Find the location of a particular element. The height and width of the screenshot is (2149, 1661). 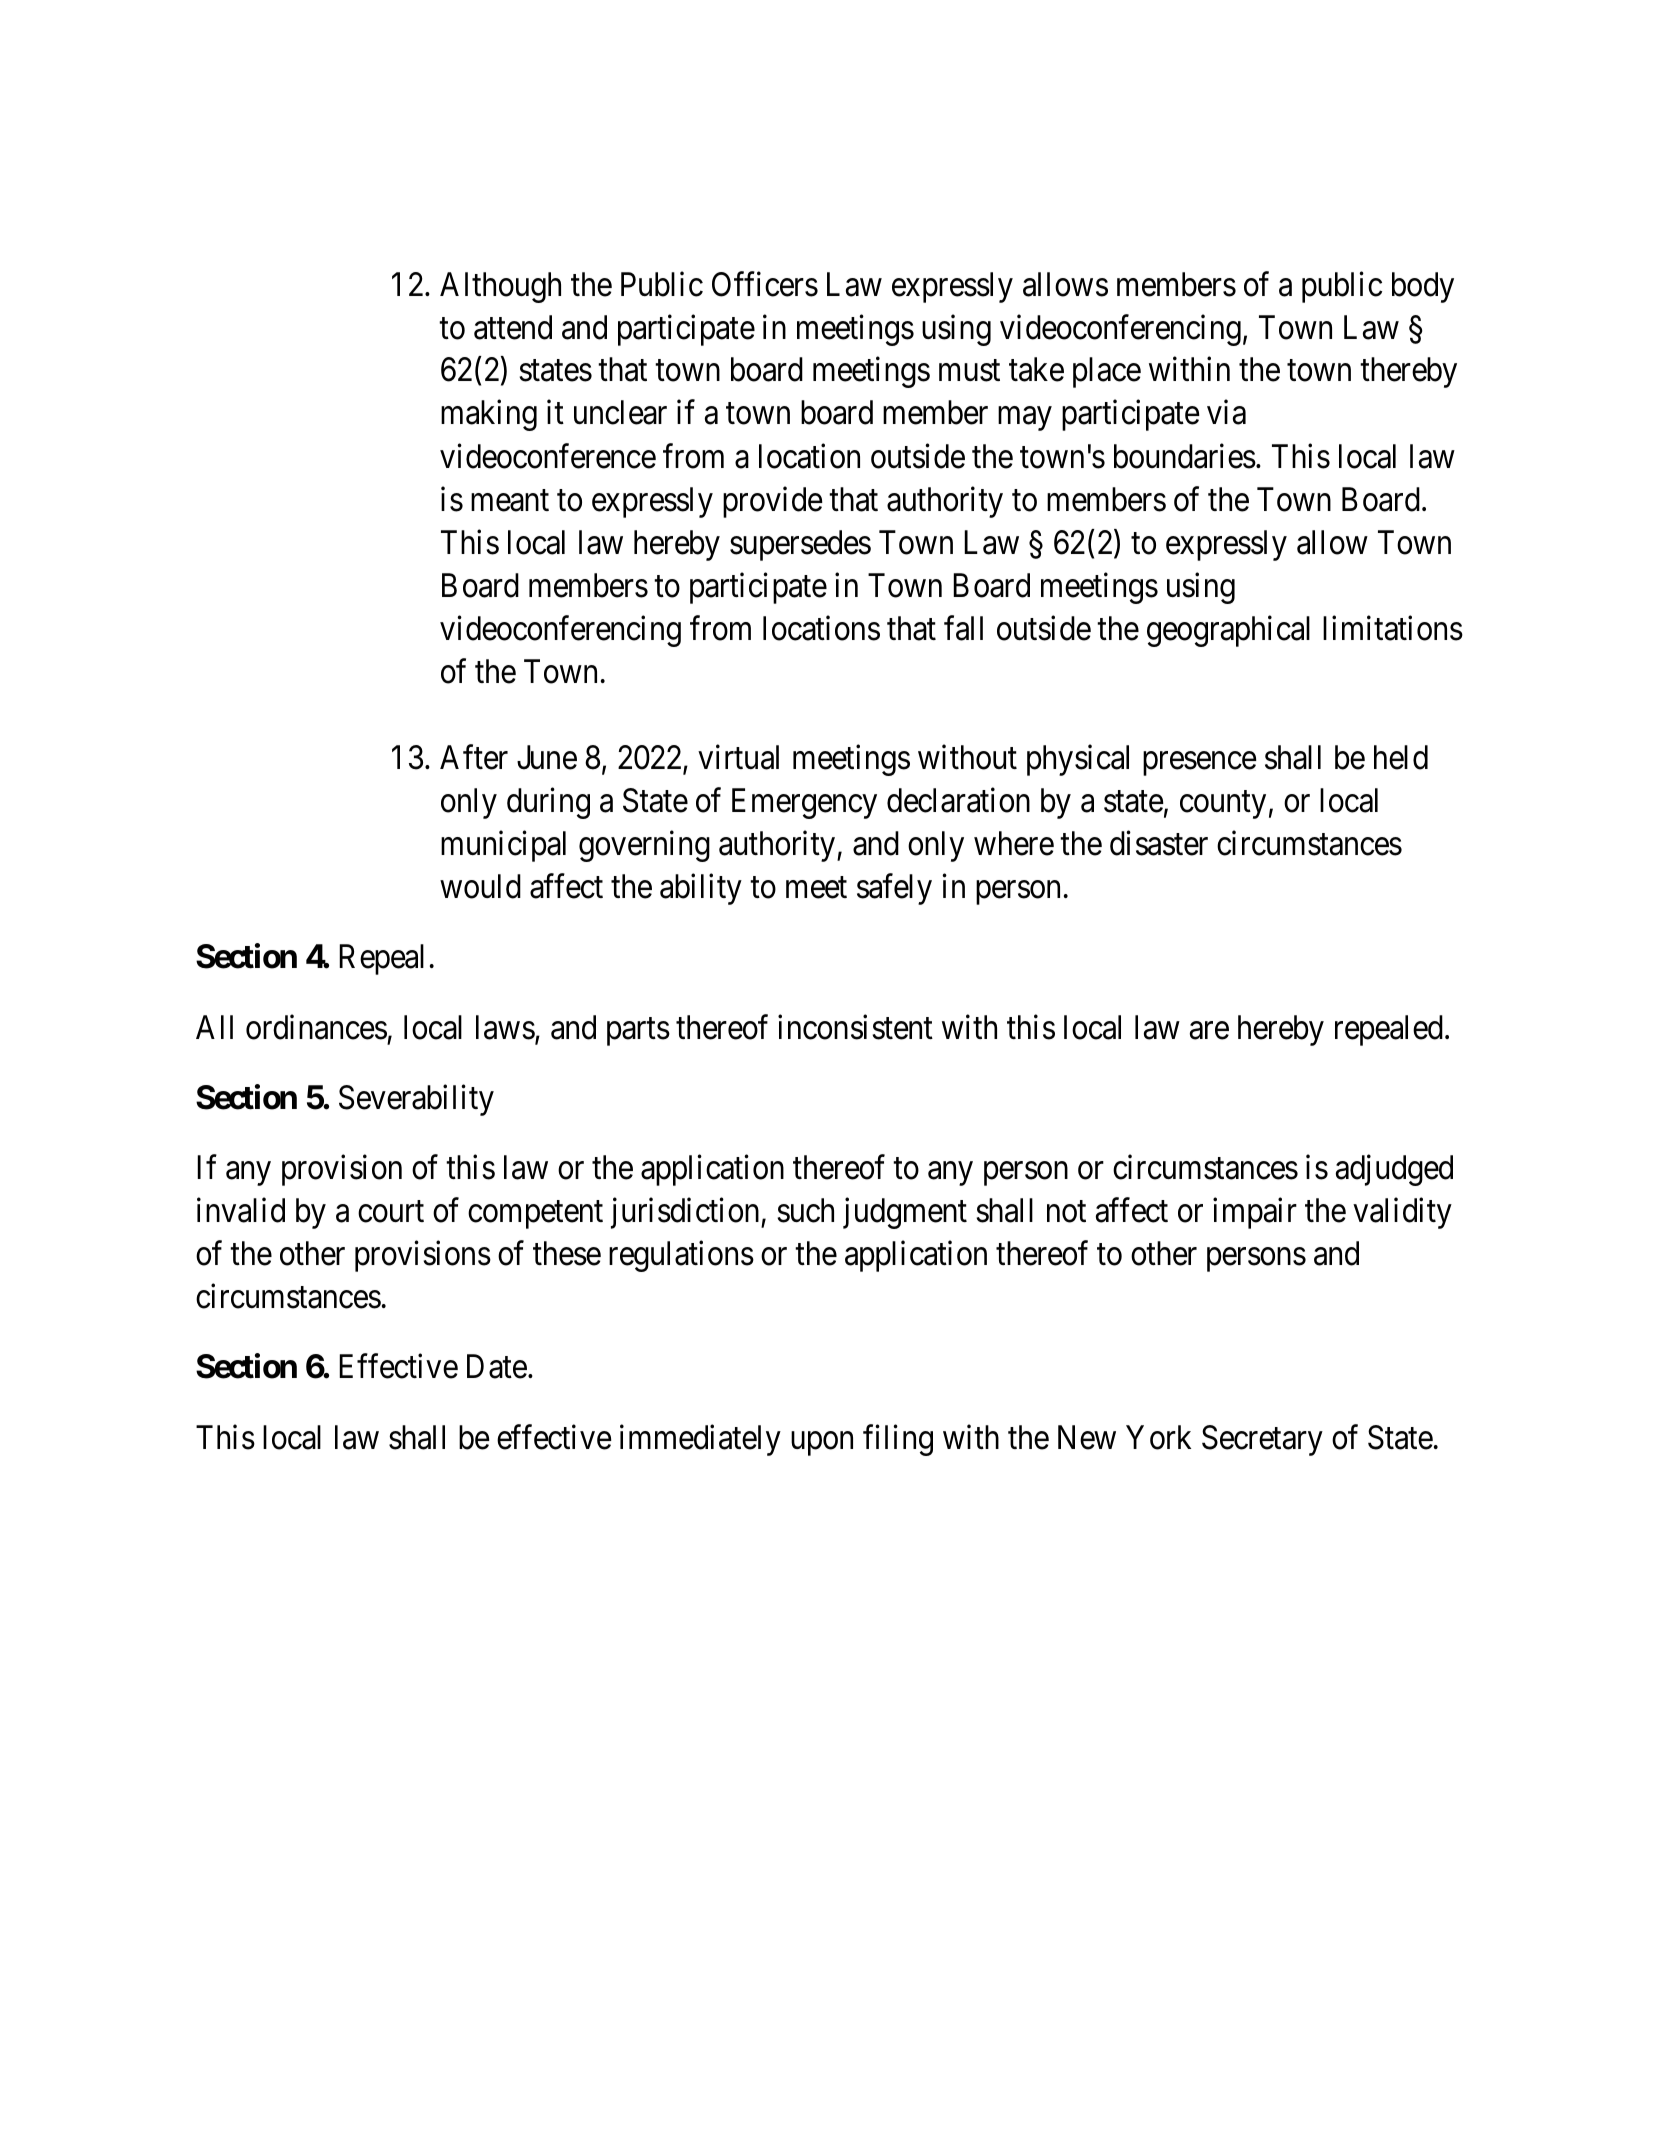

Date is located at coordinates (497, 1367).
